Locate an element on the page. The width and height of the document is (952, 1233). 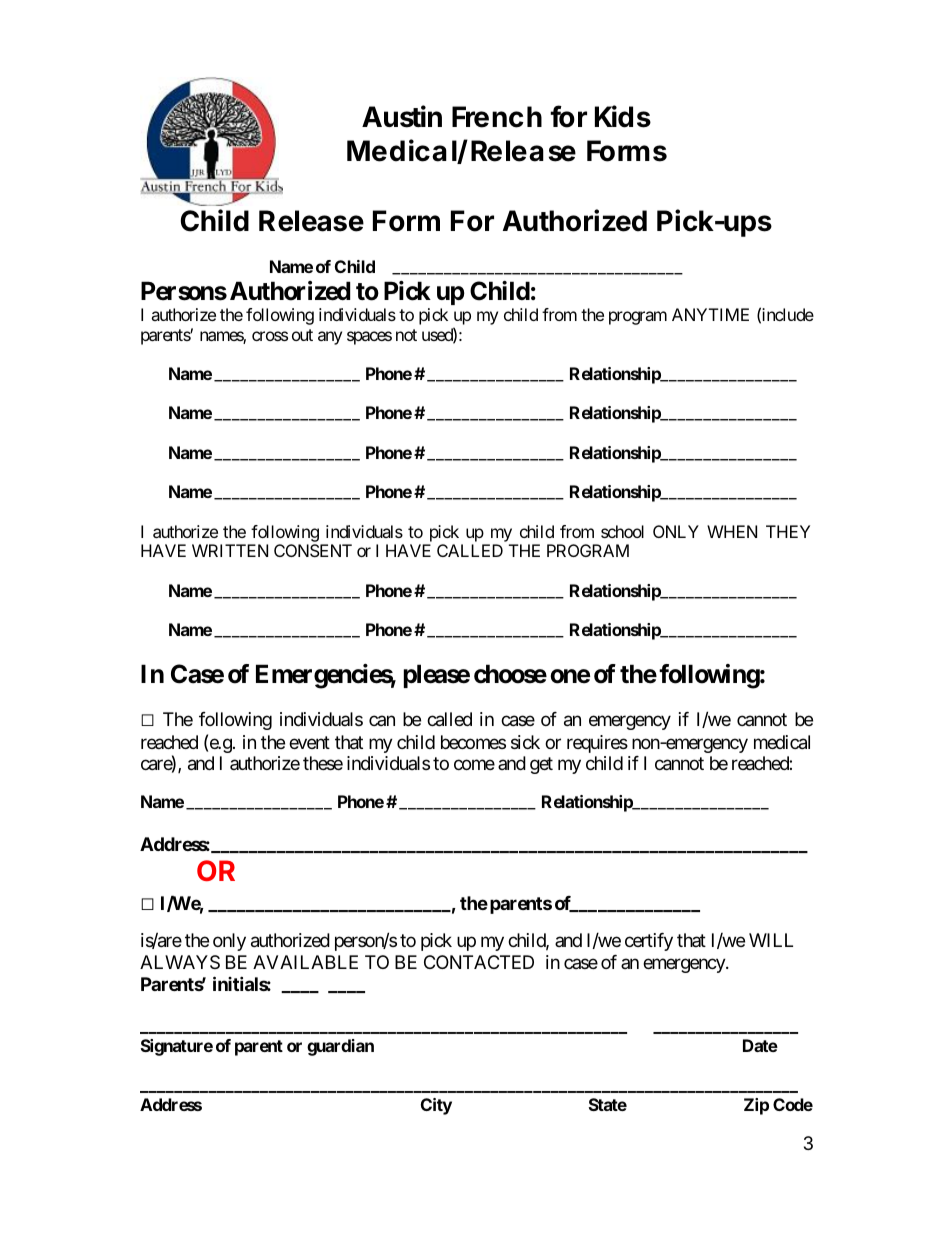
Austin is located at coordinates (402, 116).
